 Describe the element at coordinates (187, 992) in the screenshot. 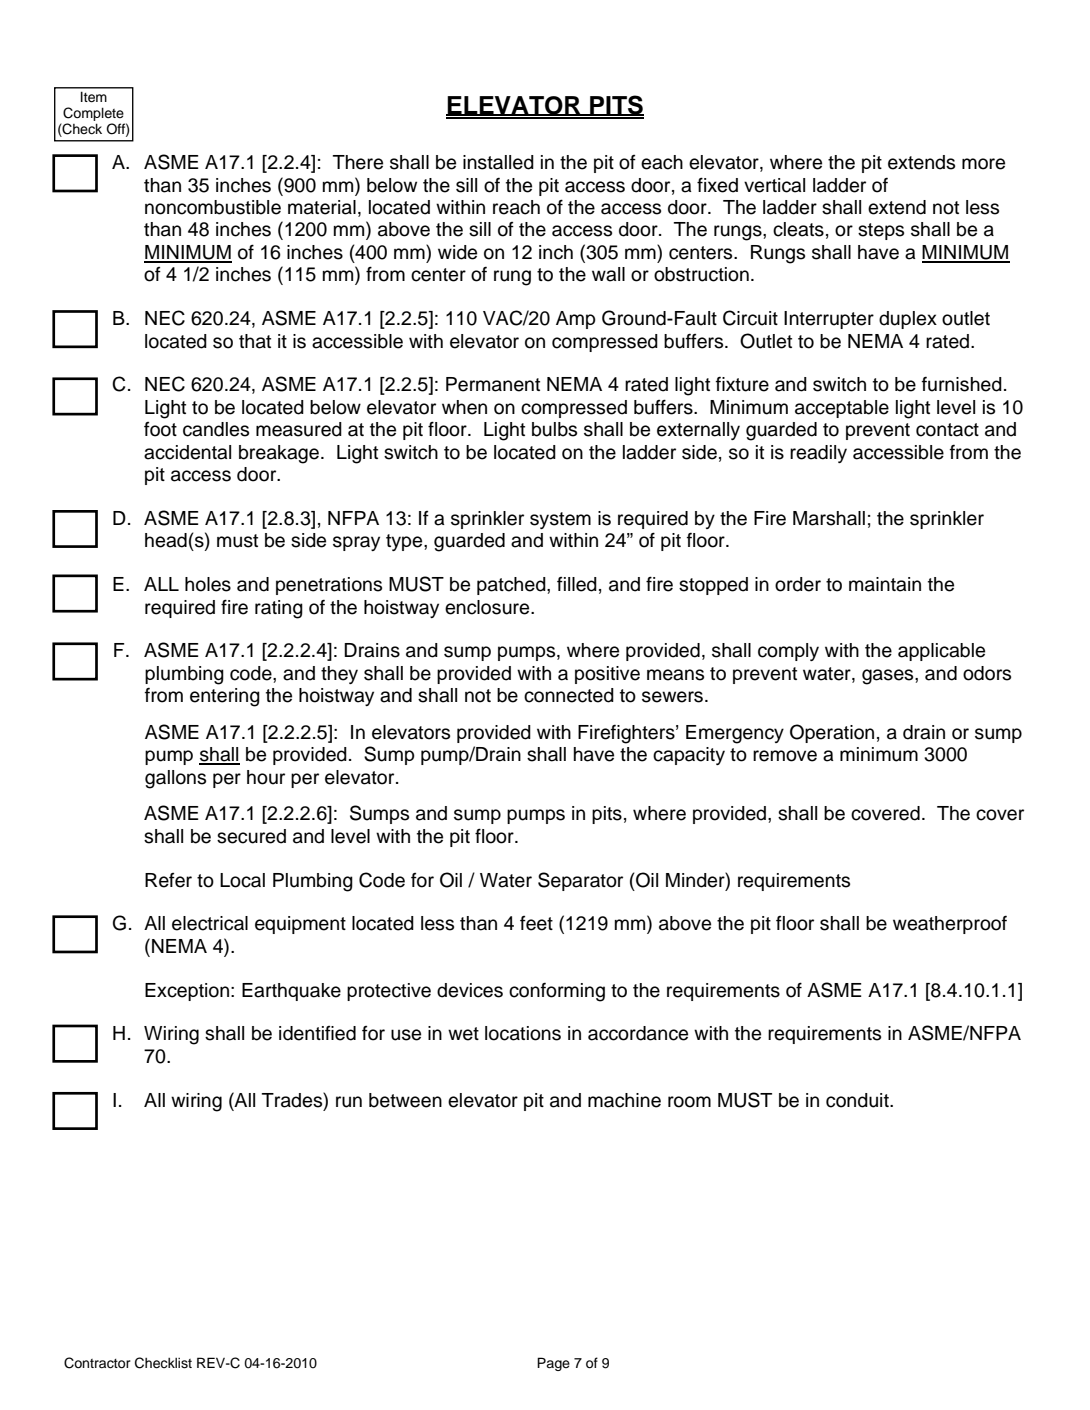

I see `Exception` at that location.
